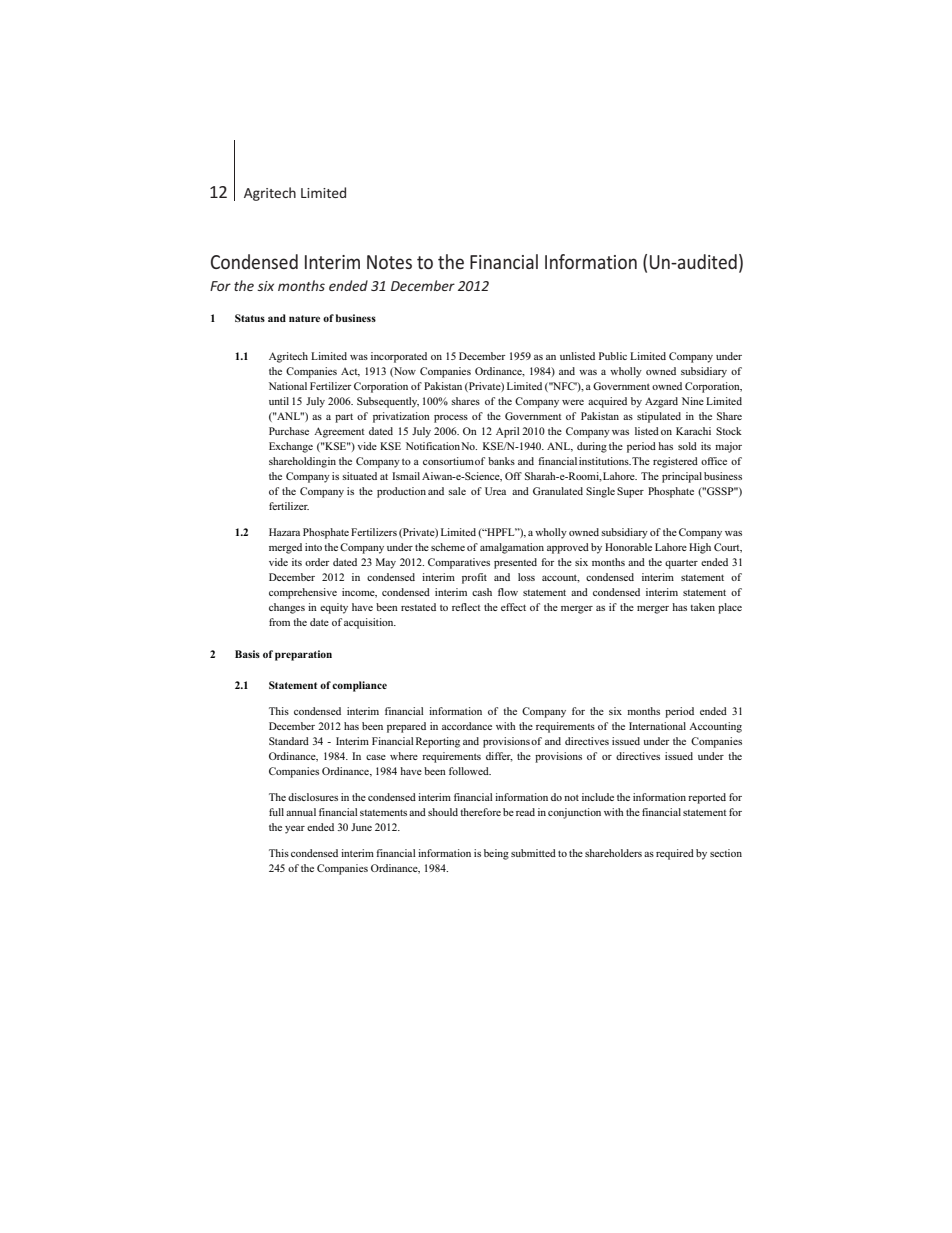  Describe the element at coordinates (496, 854) in the screenshot. I see `being` at that location.
